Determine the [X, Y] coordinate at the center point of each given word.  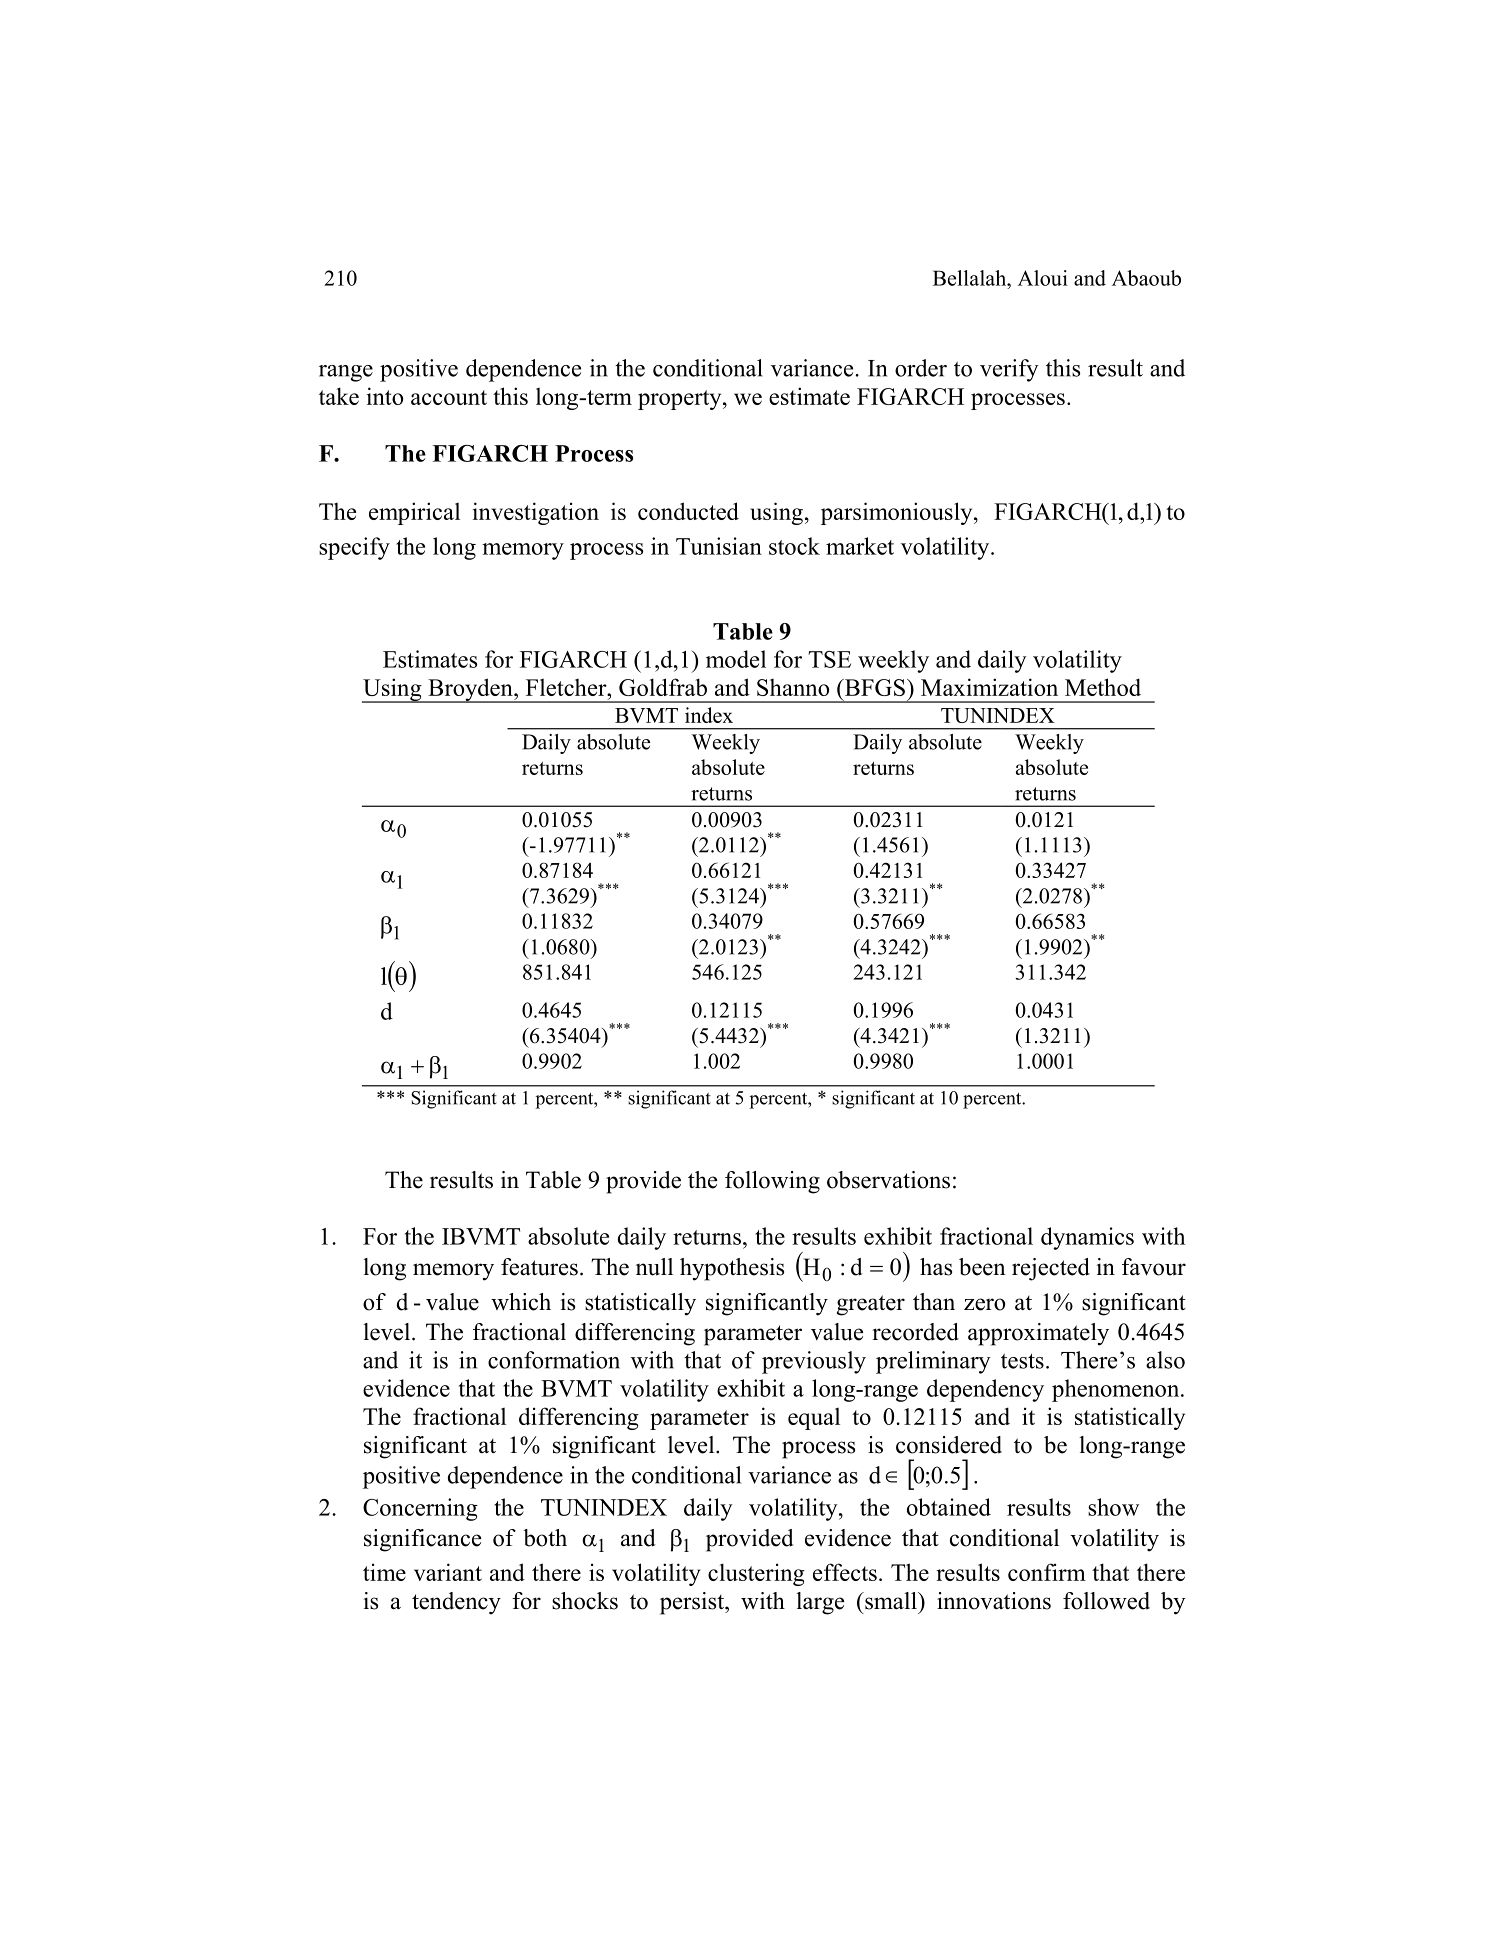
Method [1103, 687]
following [772, 1182]
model [736, 659]
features [539, 1267]
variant [448, 1572]
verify [1009, 370]
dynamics [1087, 1238]
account [449, 397]
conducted [688, 511]
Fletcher [567, 687]
